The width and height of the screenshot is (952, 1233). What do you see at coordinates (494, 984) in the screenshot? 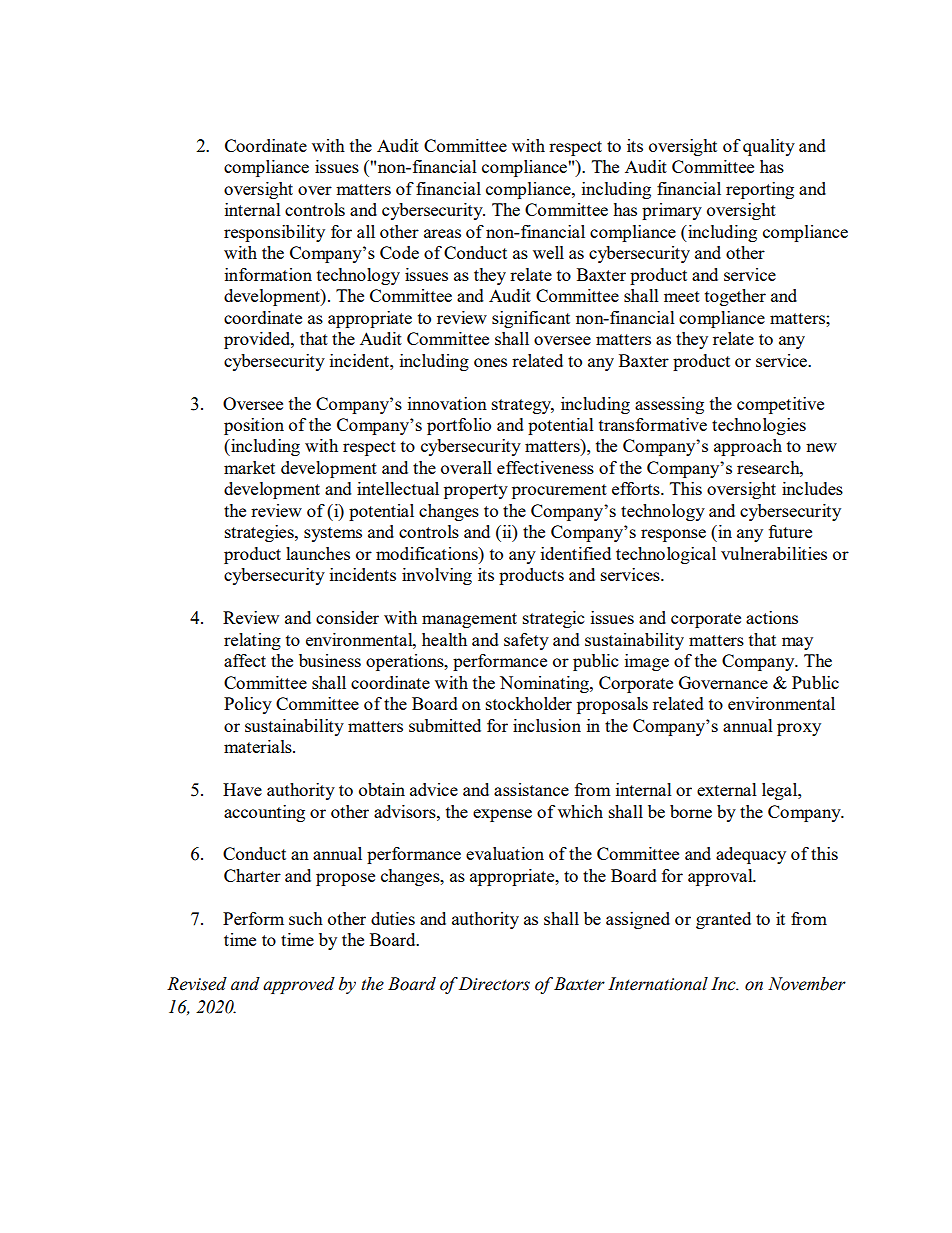
I see `Directors` at bounding box center [494, 984].
